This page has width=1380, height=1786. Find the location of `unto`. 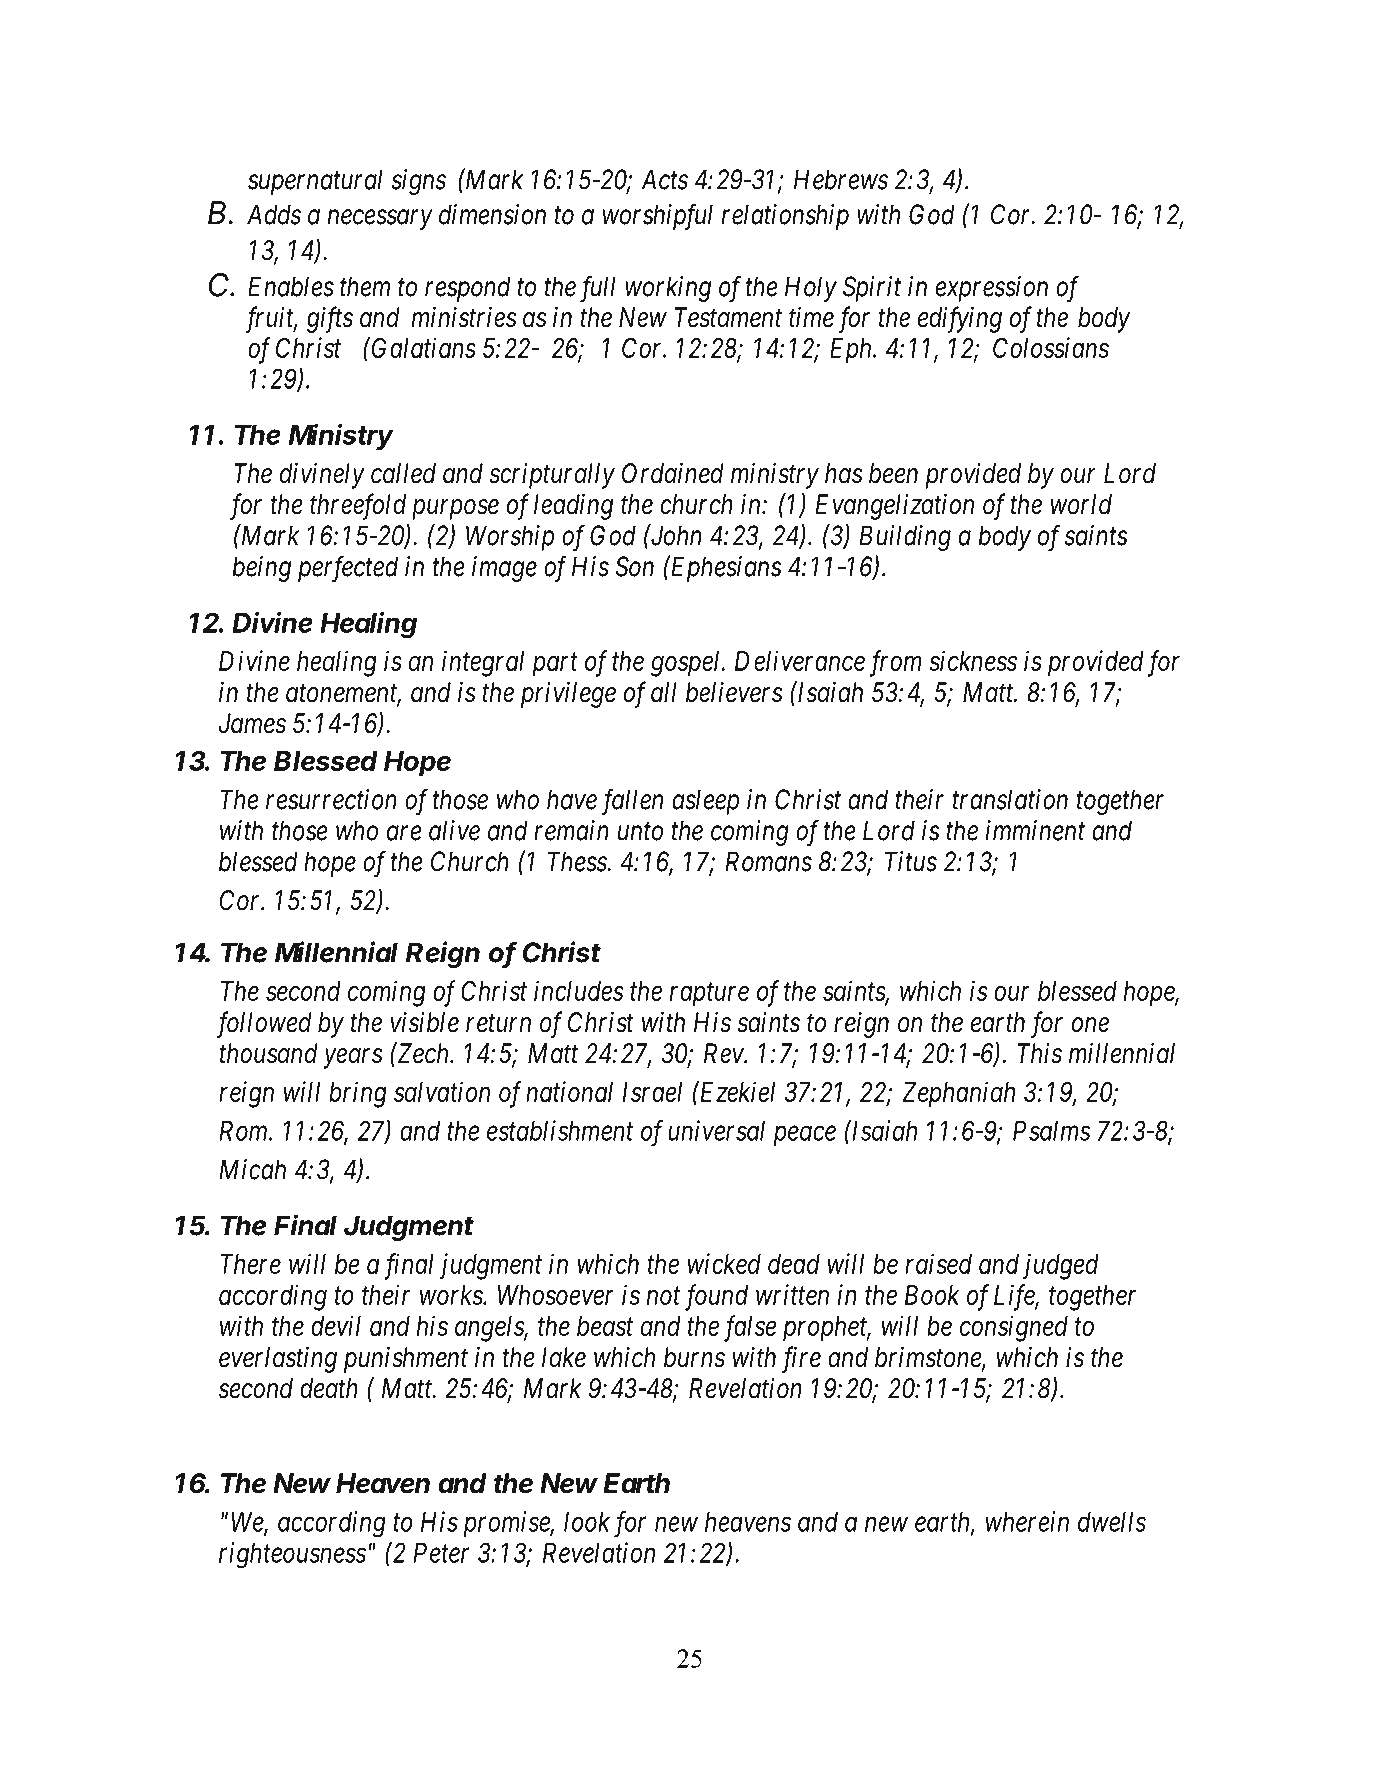

unto is located at coordinates (640, 832).
